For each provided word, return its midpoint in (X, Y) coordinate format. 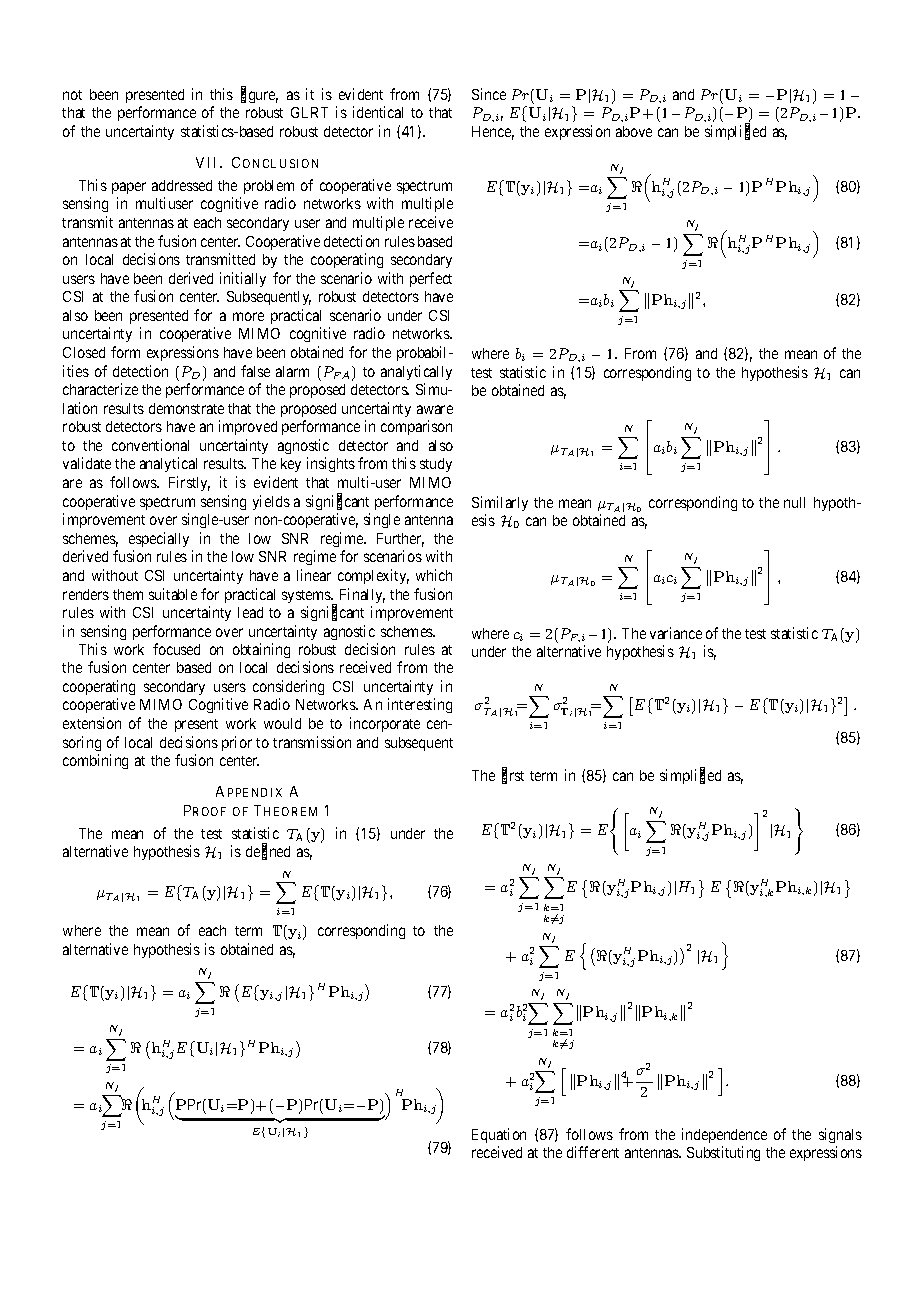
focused (176, 649)
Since (489, 94)
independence (724, 1135)
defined (268, 852)
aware (435, 409)
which (434, 575)
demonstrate (186, 408)
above (634, 131)
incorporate (385, 724)
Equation (499, 1135)
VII (208, 162)
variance (676, 633)
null (794, 502)
